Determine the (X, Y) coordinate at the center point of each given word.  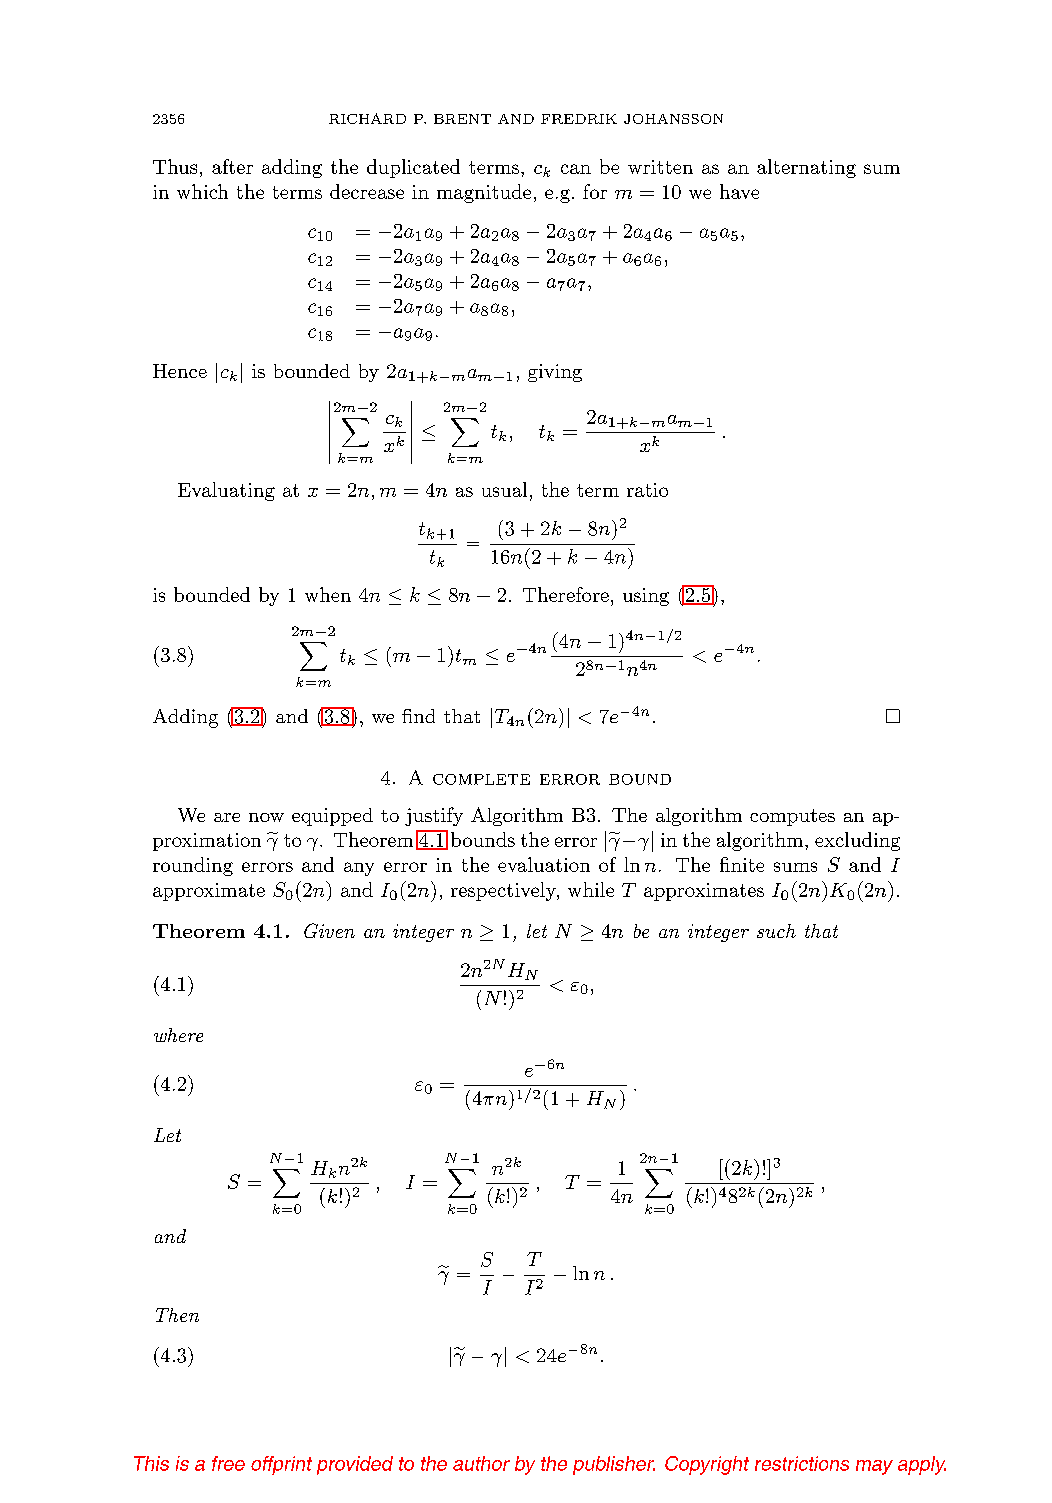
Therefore (566, 594)
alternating (806, 168)
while (591, 889)
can (576, 169)
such (776, 931)
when (328, 594)
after (232, 166)
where (178, 1035)
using (646, 597)
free (228, 1463)
